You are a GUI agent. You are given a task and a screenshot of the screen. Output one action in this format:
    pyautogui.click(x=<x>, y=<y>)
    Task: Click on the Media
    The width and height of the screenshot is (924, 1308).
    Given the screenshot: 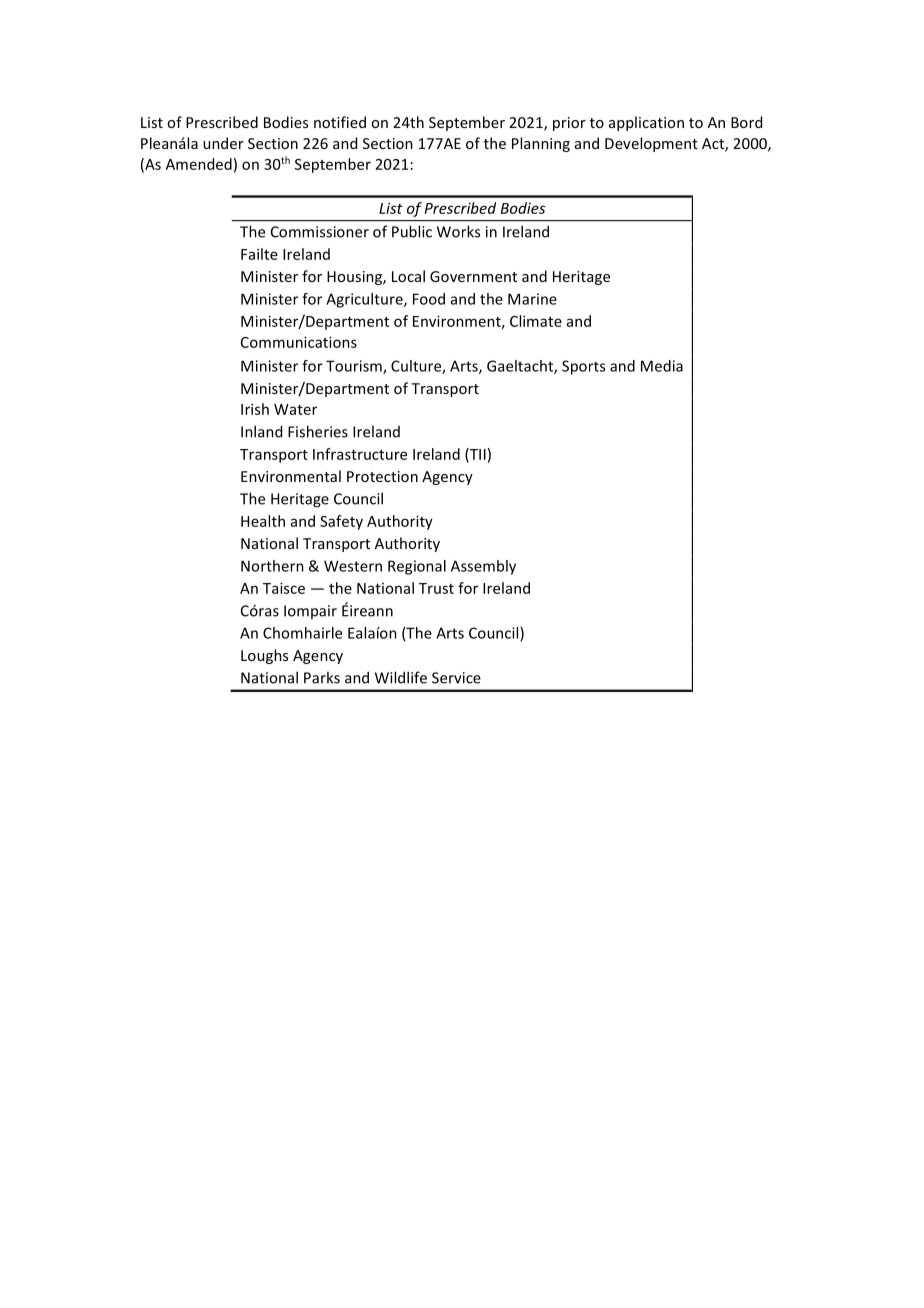 What is the action you would take?
    pyautogui.click(x=662, y=366)
